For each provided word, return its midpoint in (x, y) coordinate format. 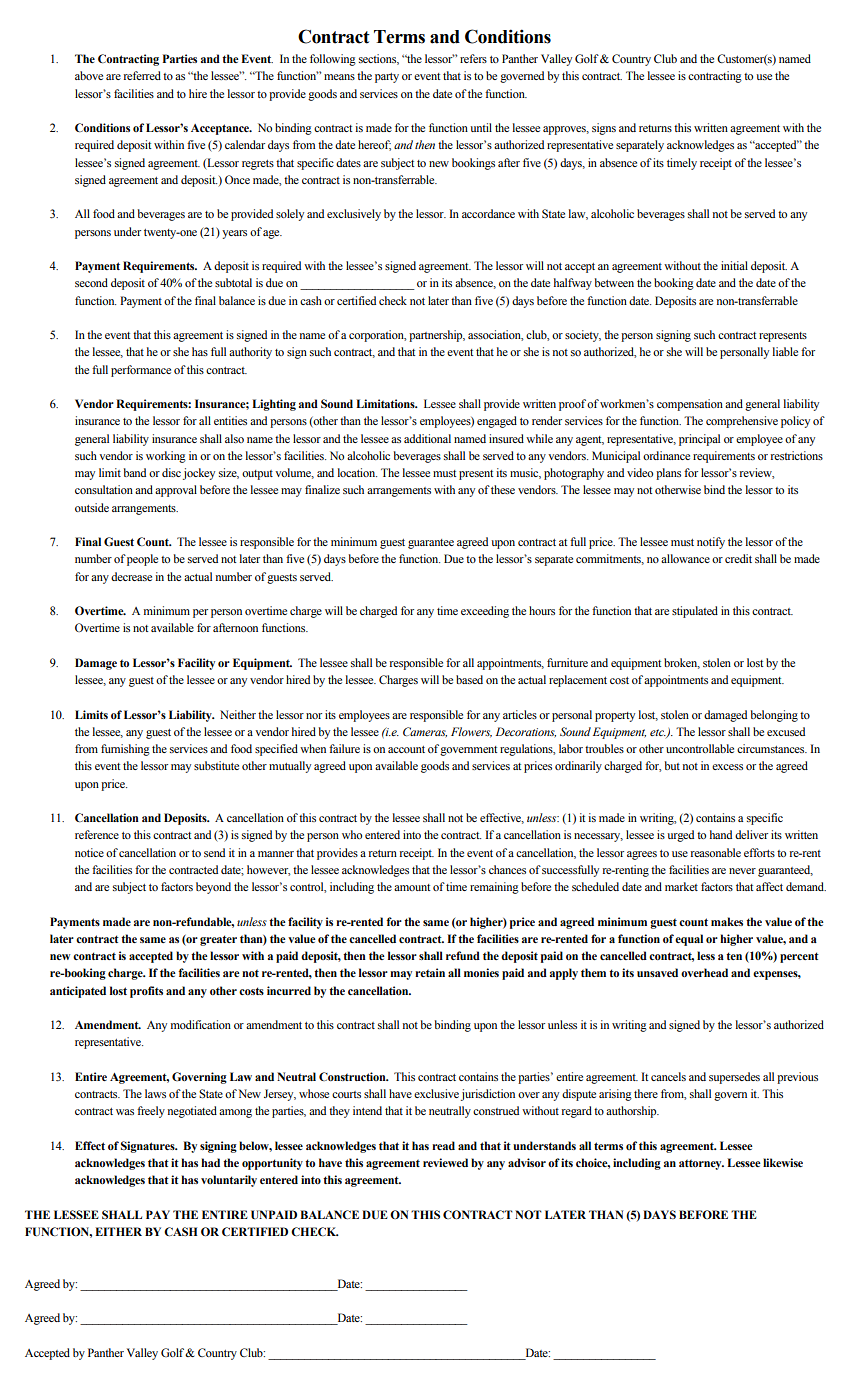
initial (734, 265)
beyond (213, 888)
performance (141, 371)
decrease (131, 576)
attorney (701, 1165)
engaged (497, 422)
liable (785, 351)
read (443, 1145)
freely (151, 1112)
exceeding (485, 612)
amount (412, 887)
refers (473, 58)
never (742, 871)
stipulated (695, 612)
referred (142, 75)
